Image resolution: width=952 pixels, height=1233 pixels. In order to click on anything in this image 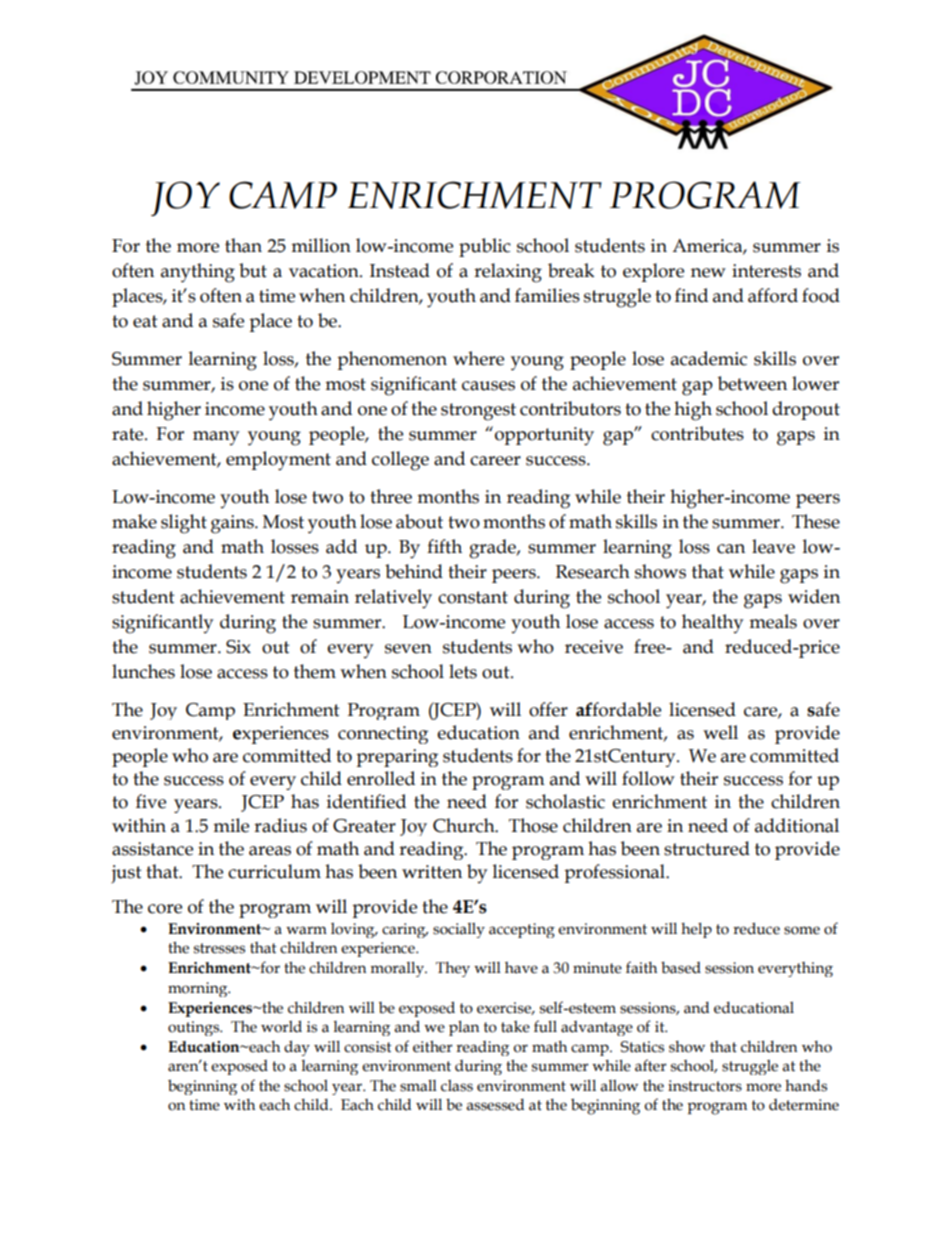, I will do `click(198, 273)`.
